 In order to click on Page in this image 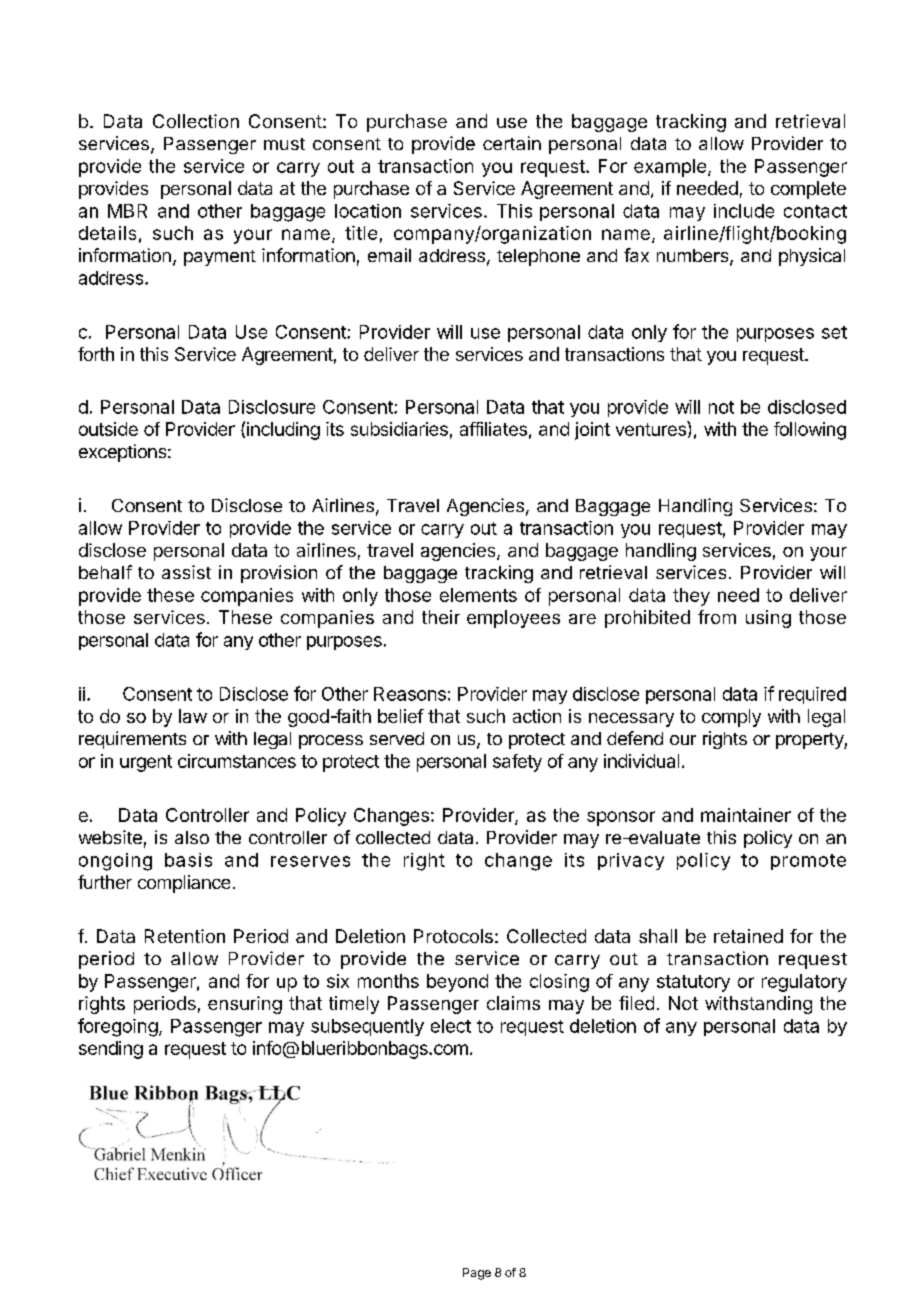, I will do `click(477, 1274)`.
